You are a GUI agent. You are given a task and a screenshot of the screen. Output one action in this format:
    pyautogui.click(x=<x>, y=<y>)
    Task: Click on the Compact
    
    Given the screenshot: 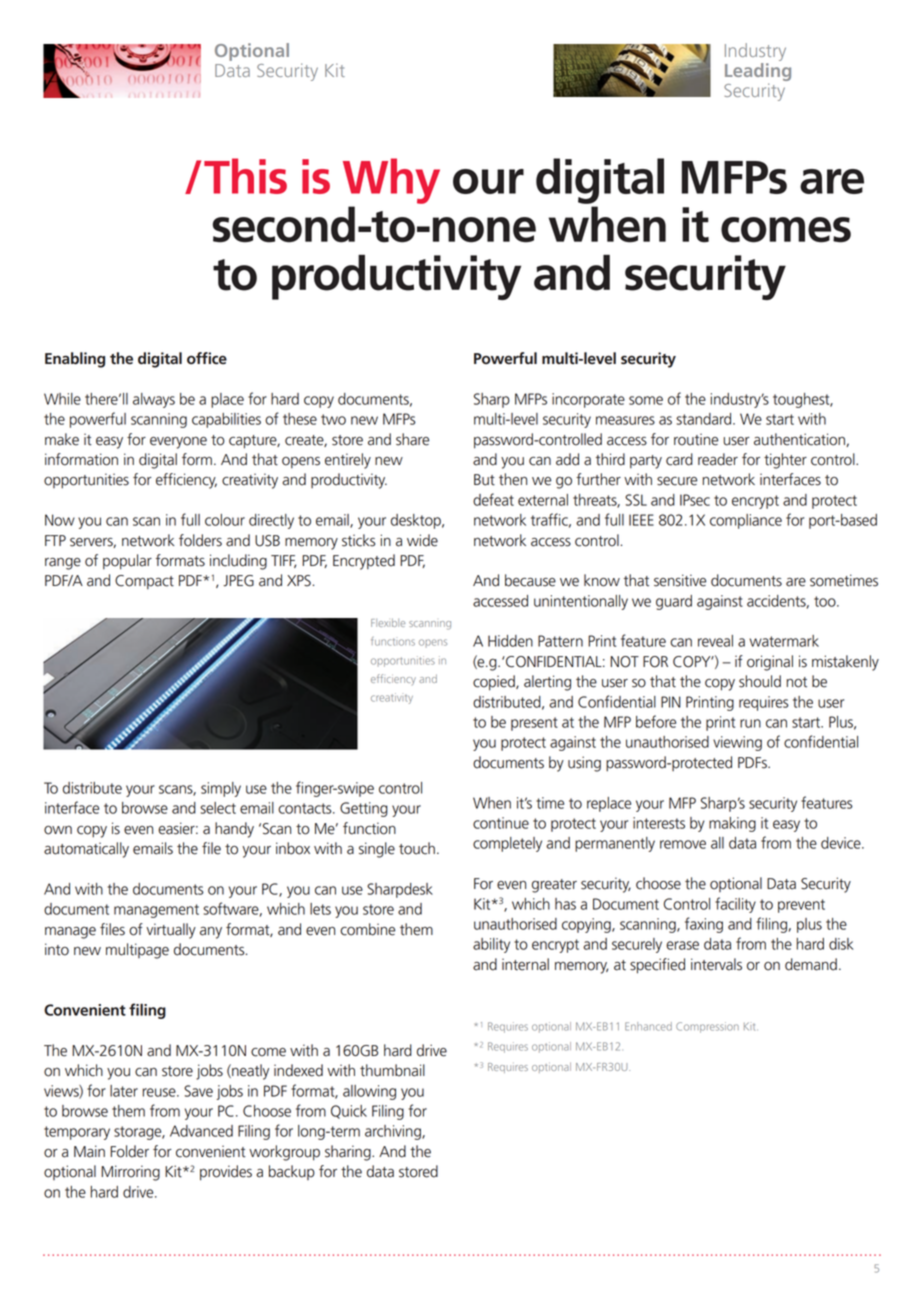 What is the action you would take?
    pyautogui.click(x=144, y=582)
